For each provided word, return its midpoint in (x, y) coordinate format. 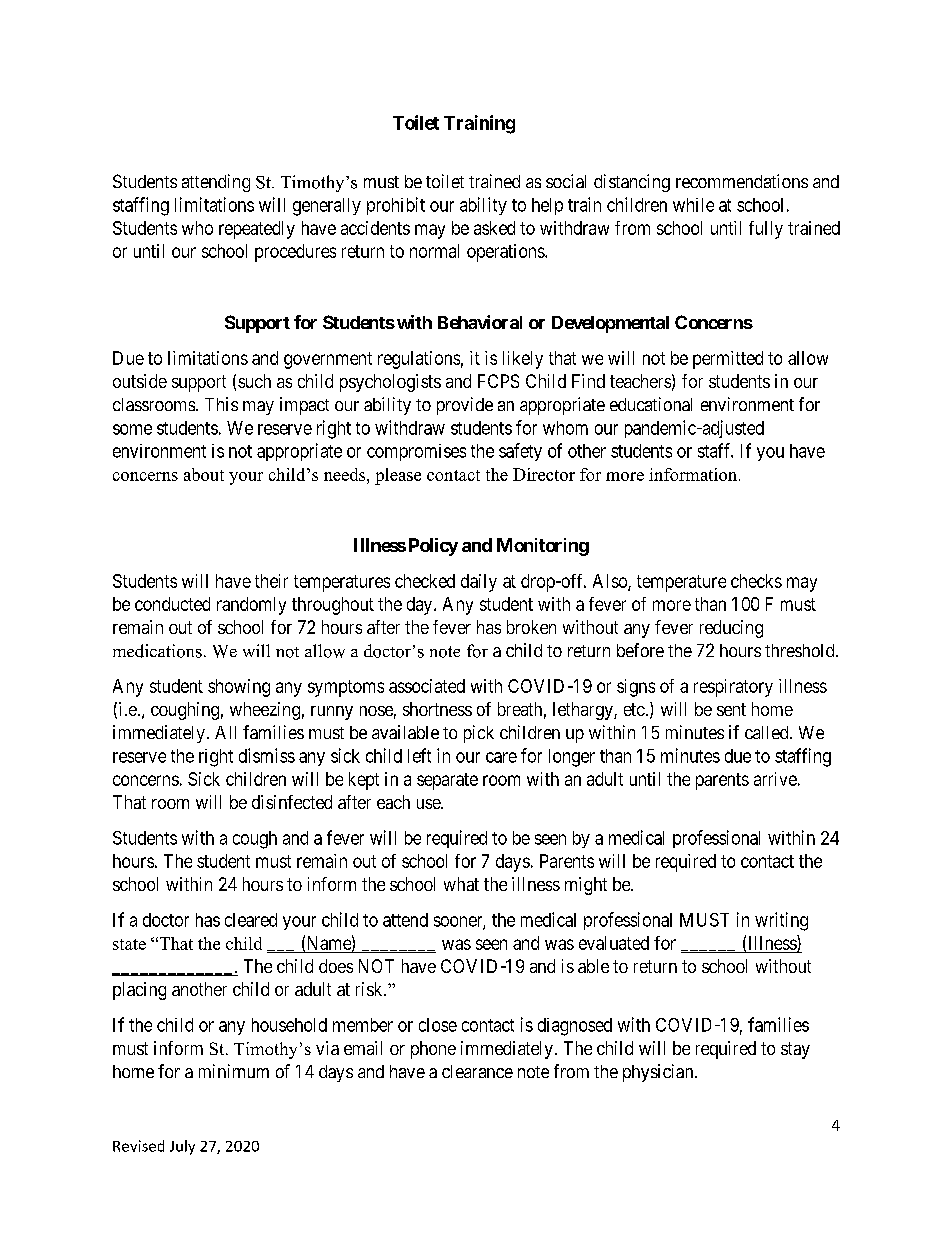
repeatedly (257, 230)
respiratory (733, 688)
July (182, 1147)
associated (427, 686)
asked (494, 228)
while (693, 205)
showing (239, 688)
